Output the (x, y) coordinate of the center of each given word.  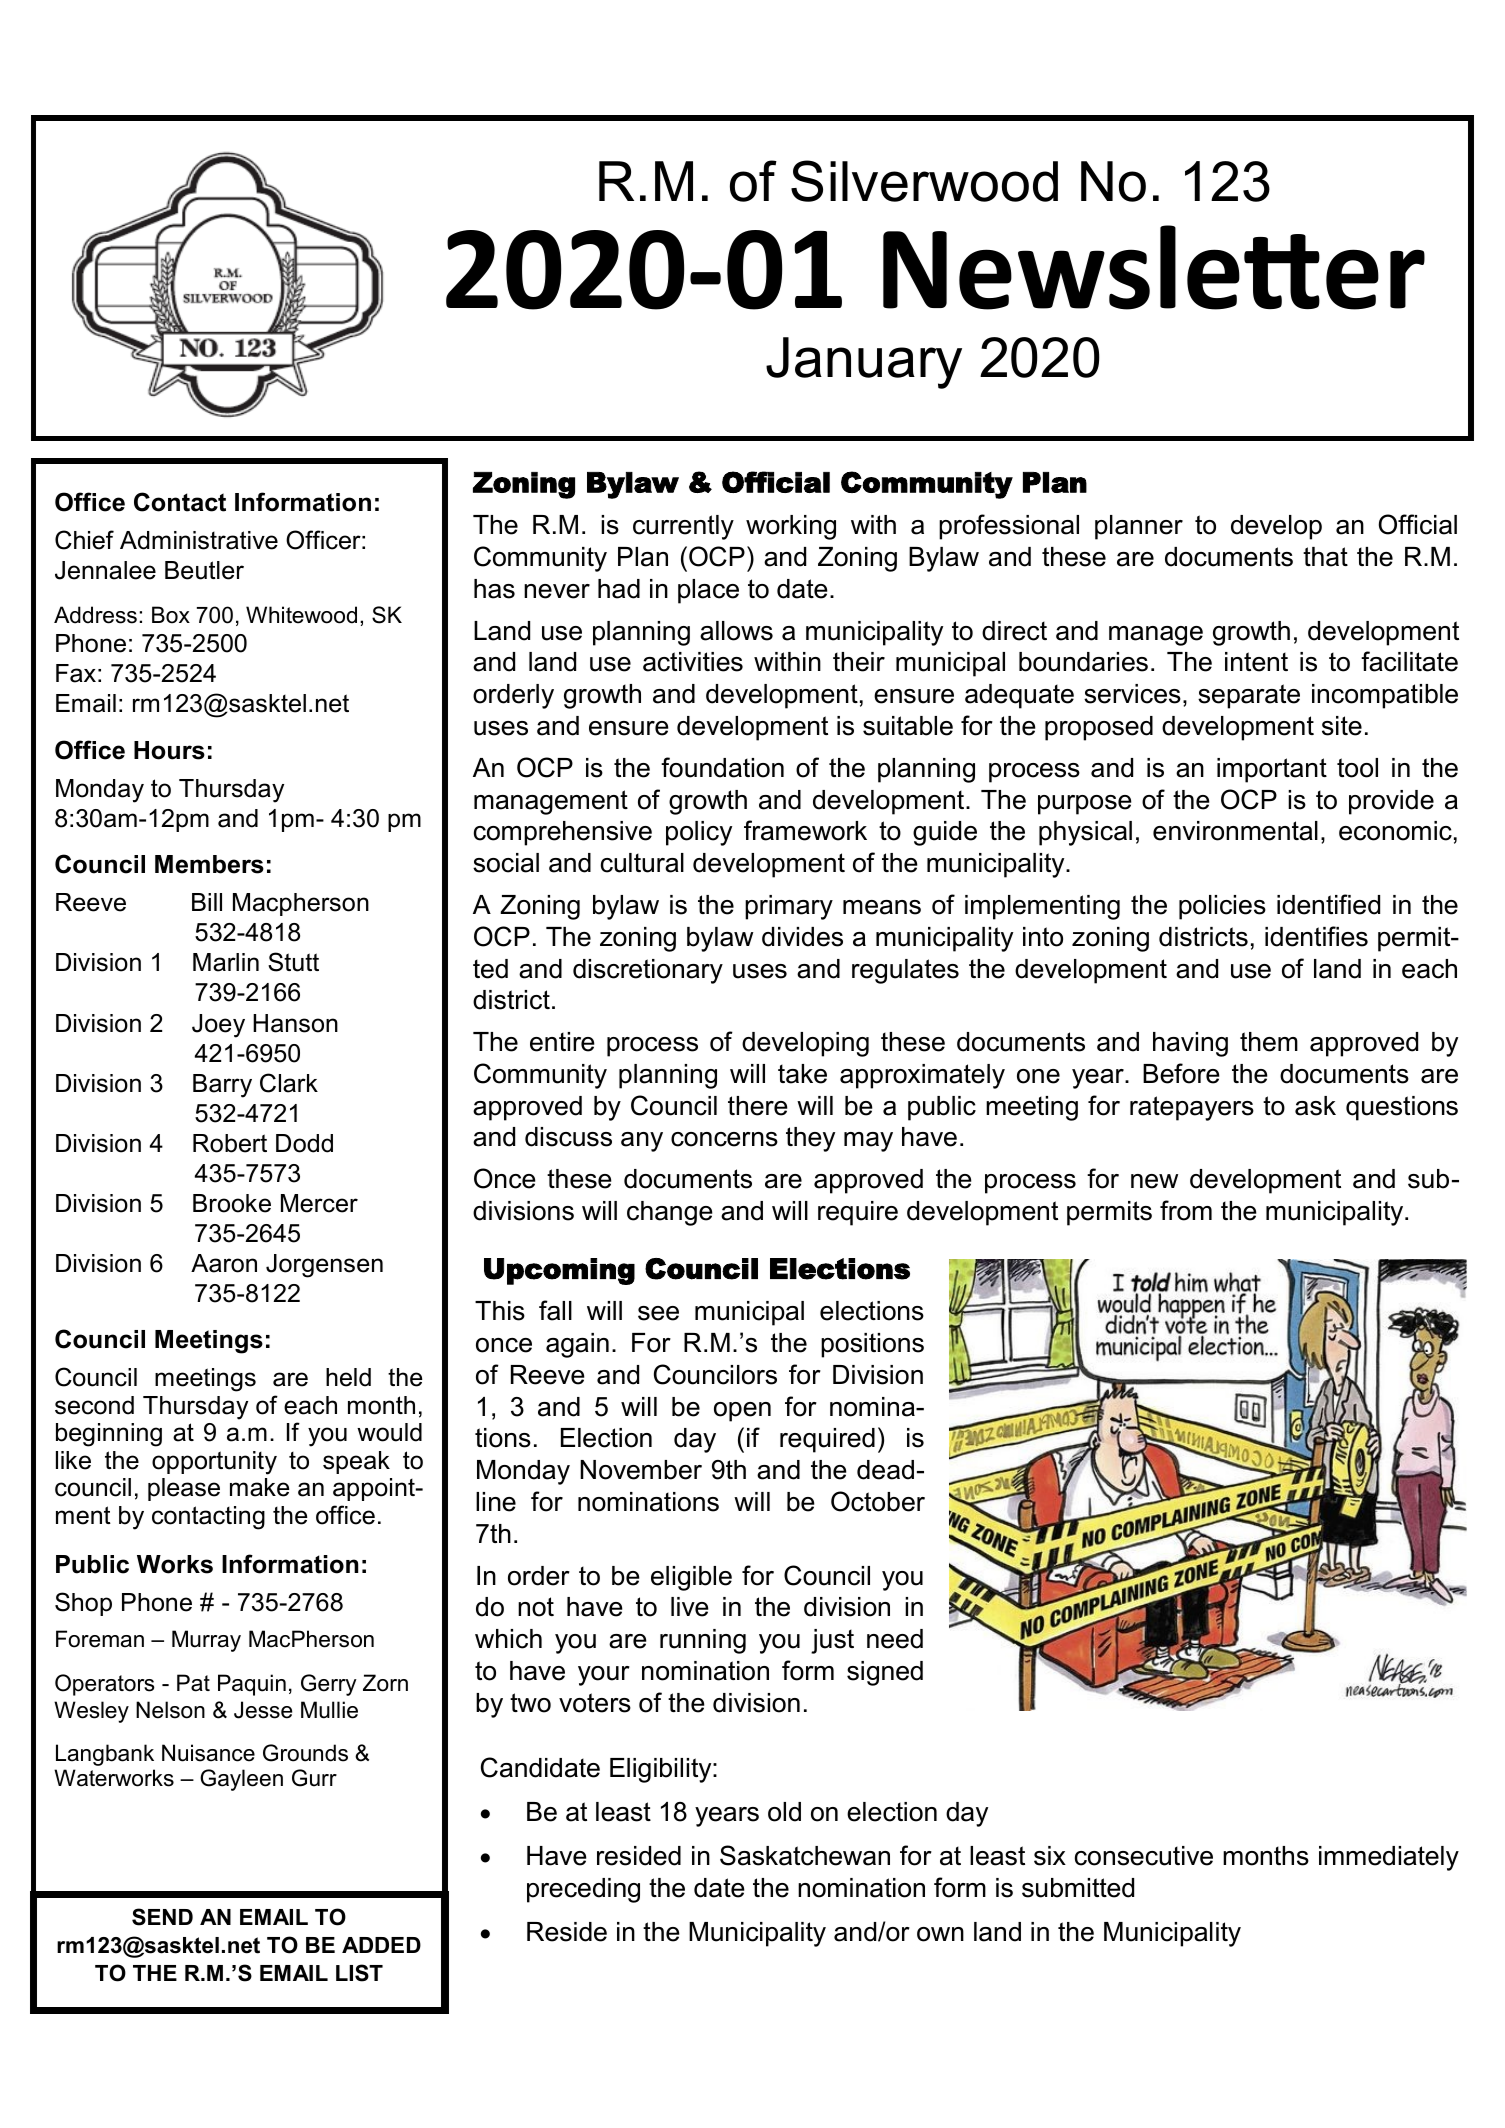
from (1186, 1210)
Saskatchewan (805, 1855)
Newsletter (1154, 267)
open (742, 1412)
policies (1222, 907)
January (864, 363)
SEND (162, 1917)
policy (699, 833)
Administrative (199, 540)
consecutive (1144, 1856)
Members (209, 864)
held (348, 1377)
